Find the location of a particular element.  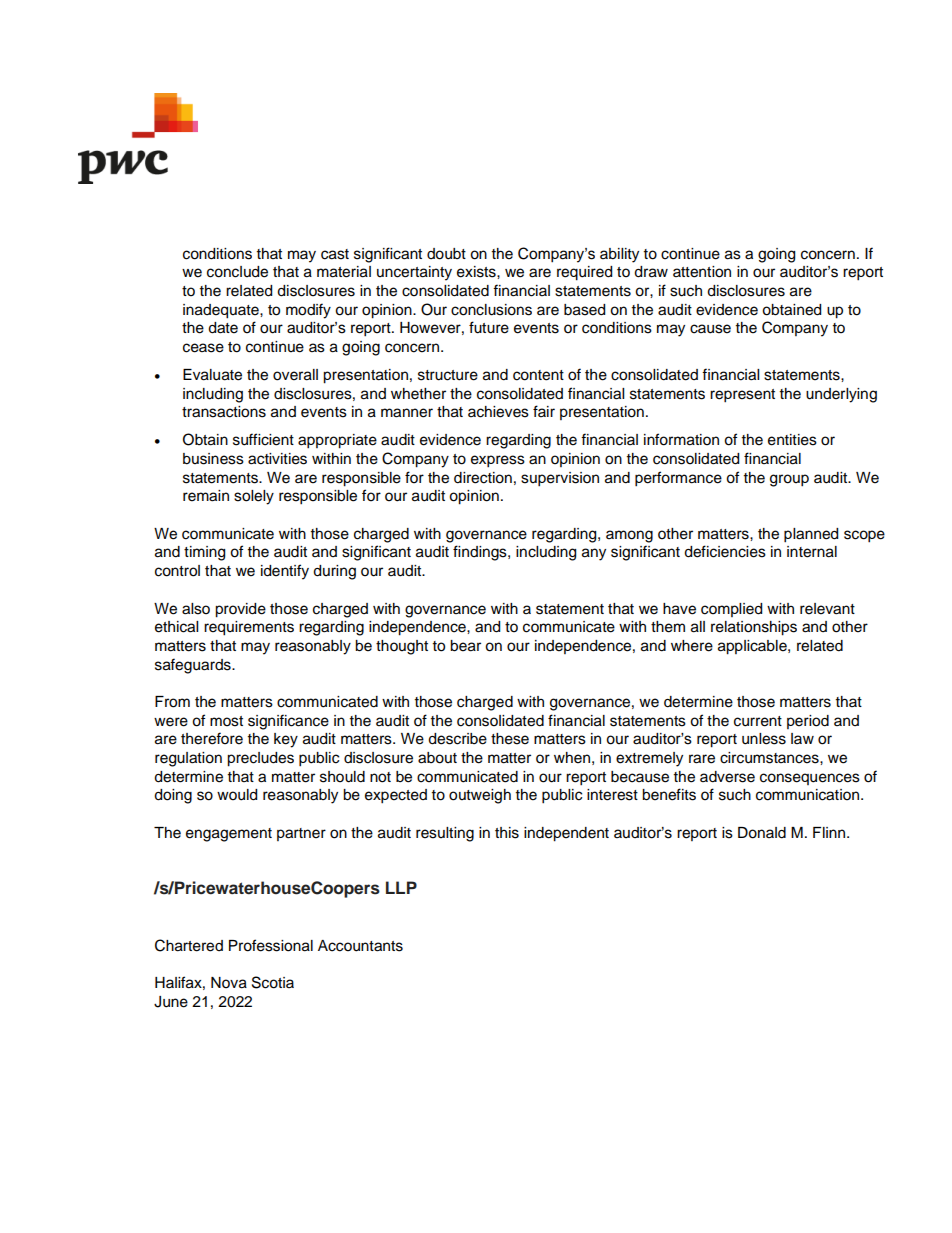

attention is located at coordinates (702, 272).
